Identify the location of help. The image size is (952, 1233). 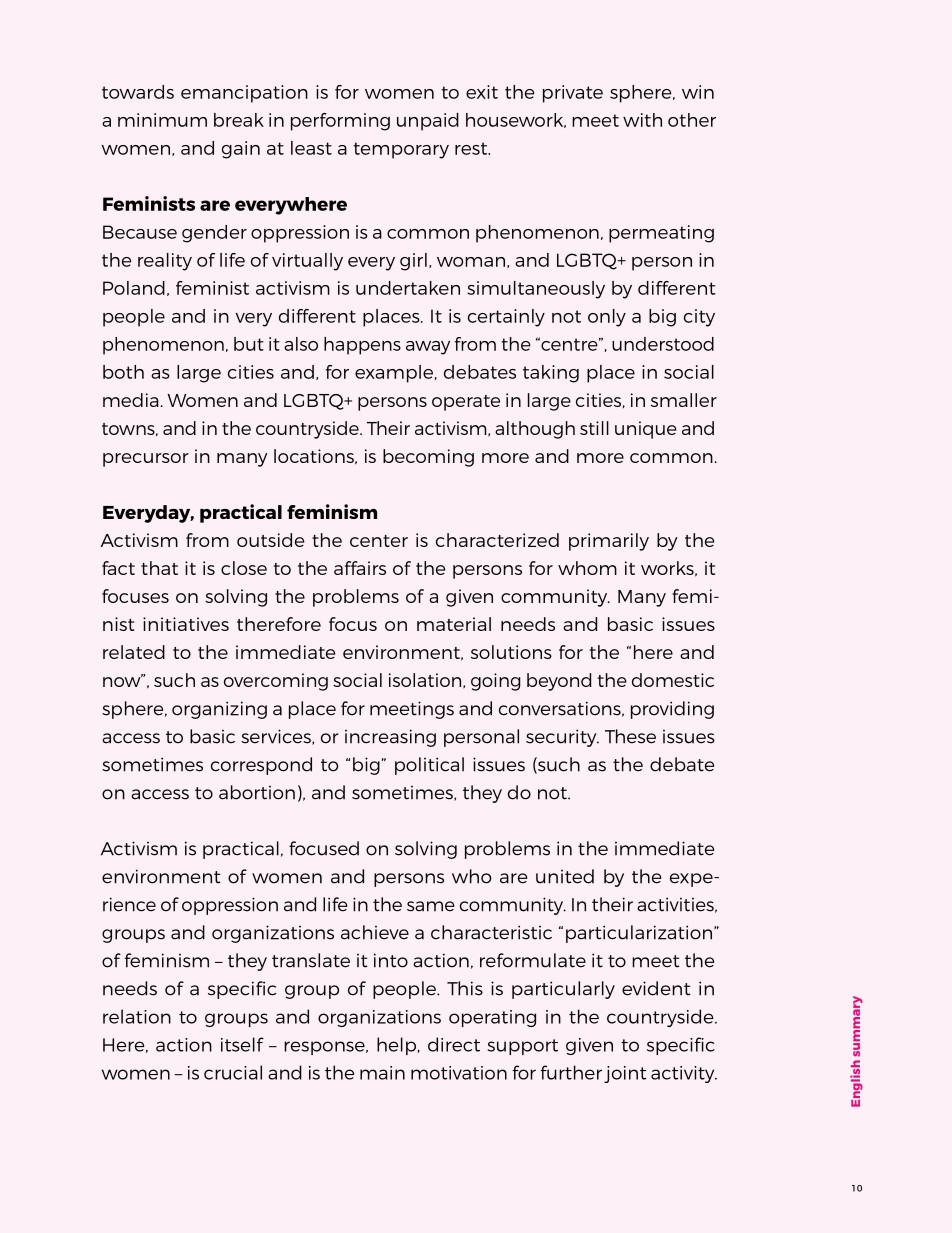
(397, 1046).
